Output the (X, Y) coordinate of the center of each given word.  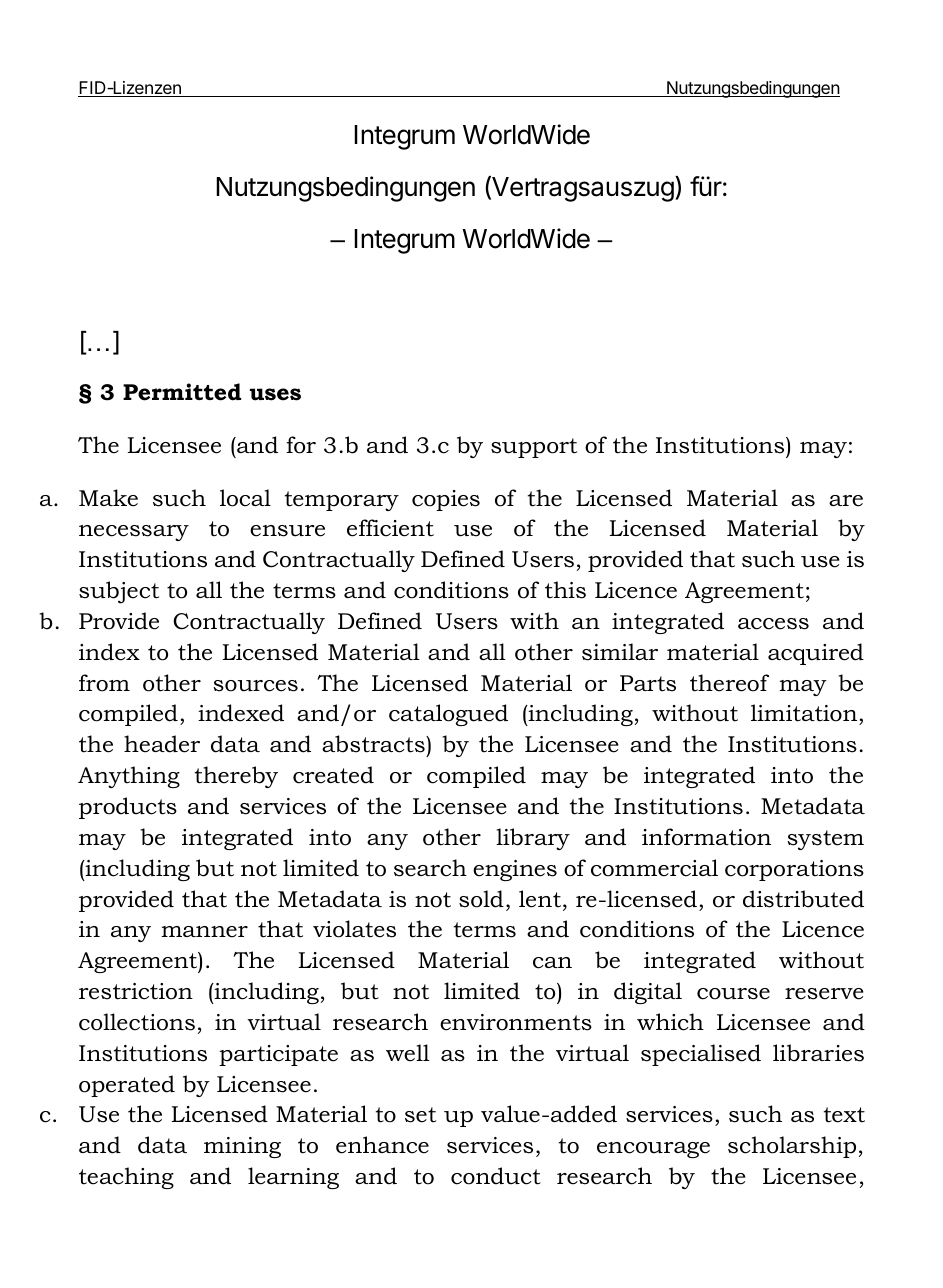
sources (255, 686)
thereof (729, 683)
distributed (803, 899)
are (846, 501)
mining (242, 1147)
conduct (496, 1176)
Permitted (182, 392)
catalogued (448, 715)
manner (205, 932)
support (534, 448)
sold (481, 899)
